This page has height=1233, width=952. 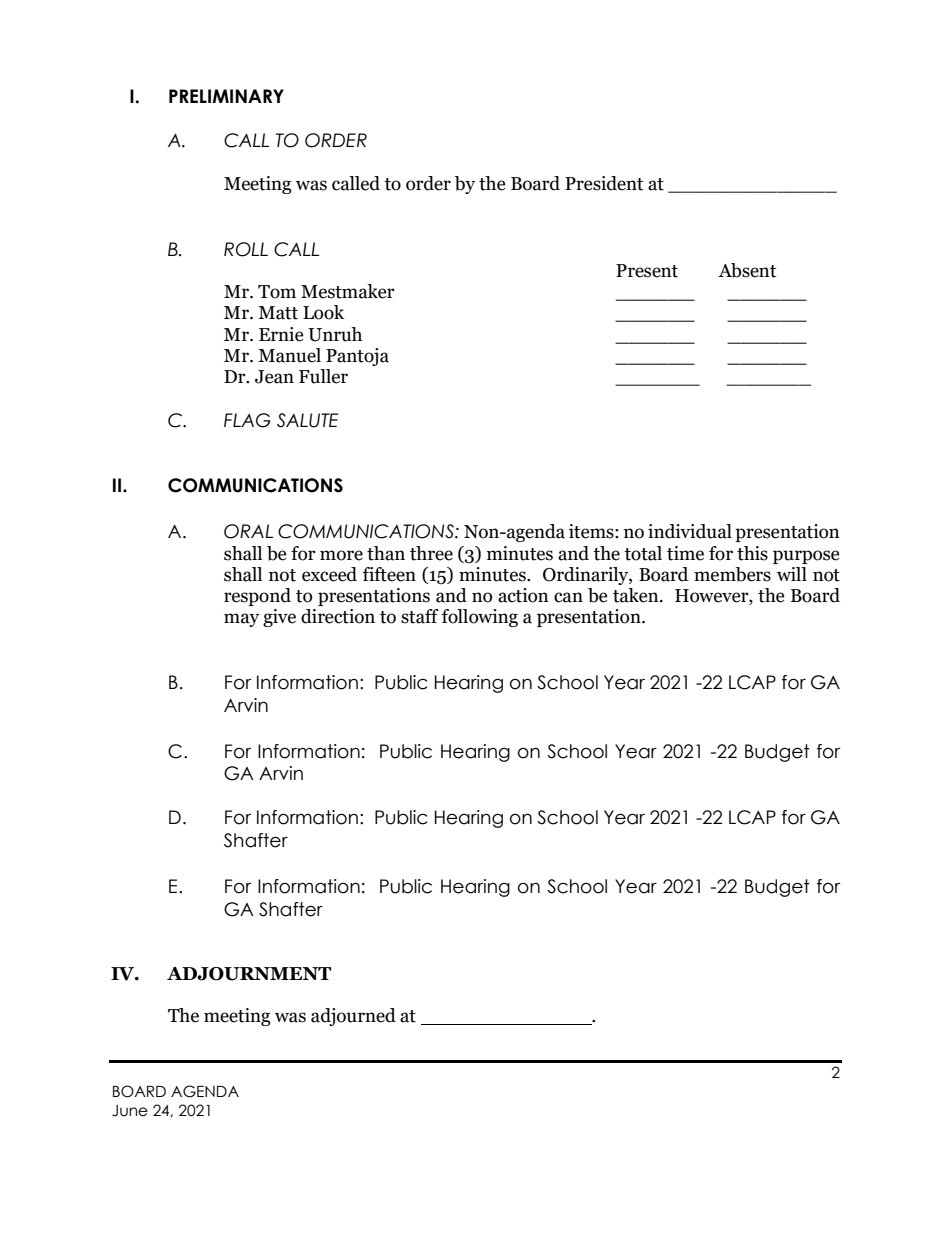 I want to click on President, so click(x=604, y=183).
